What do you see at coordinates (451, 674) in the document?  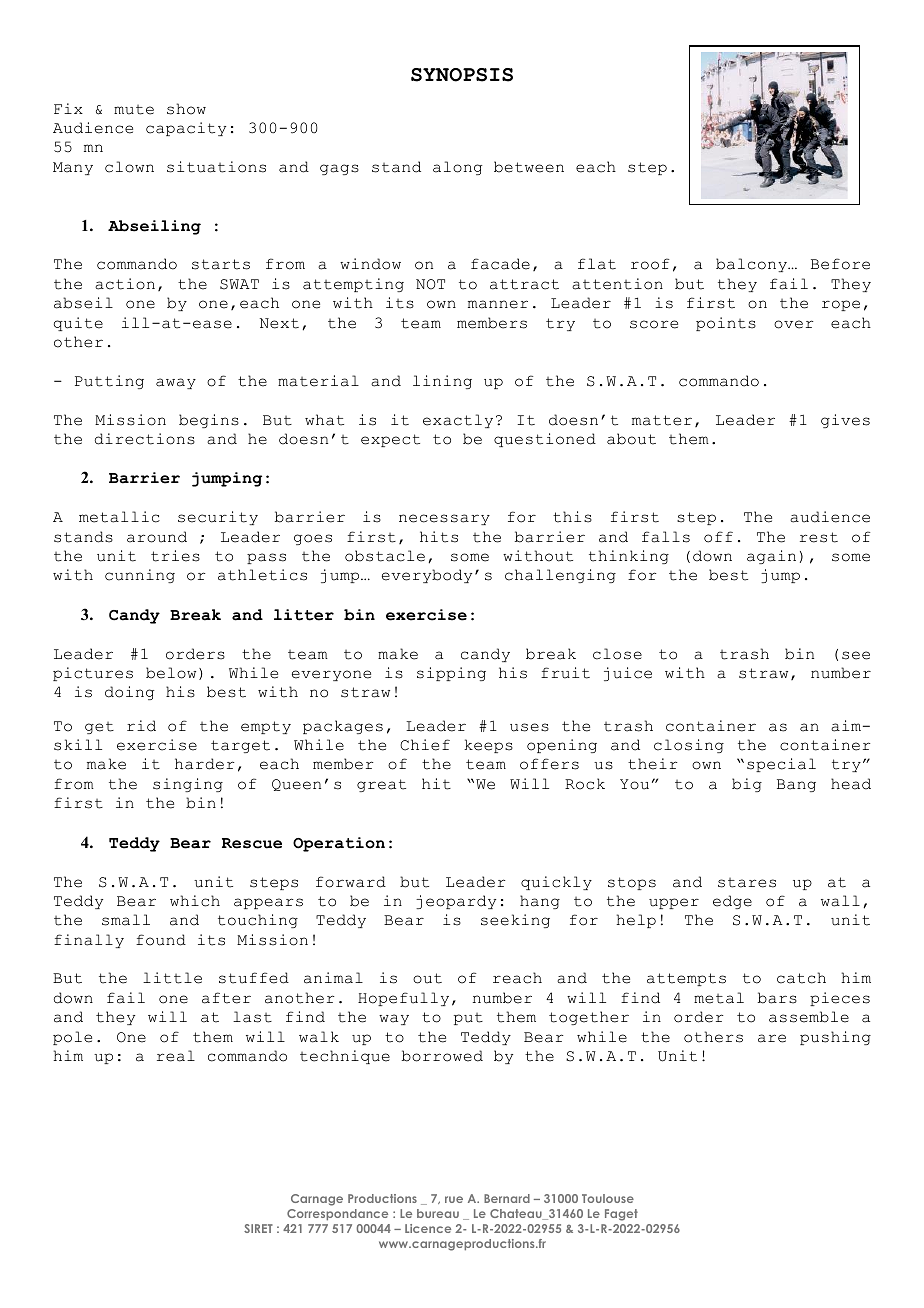 I see `sipping` at bounding box center [451, 674].
